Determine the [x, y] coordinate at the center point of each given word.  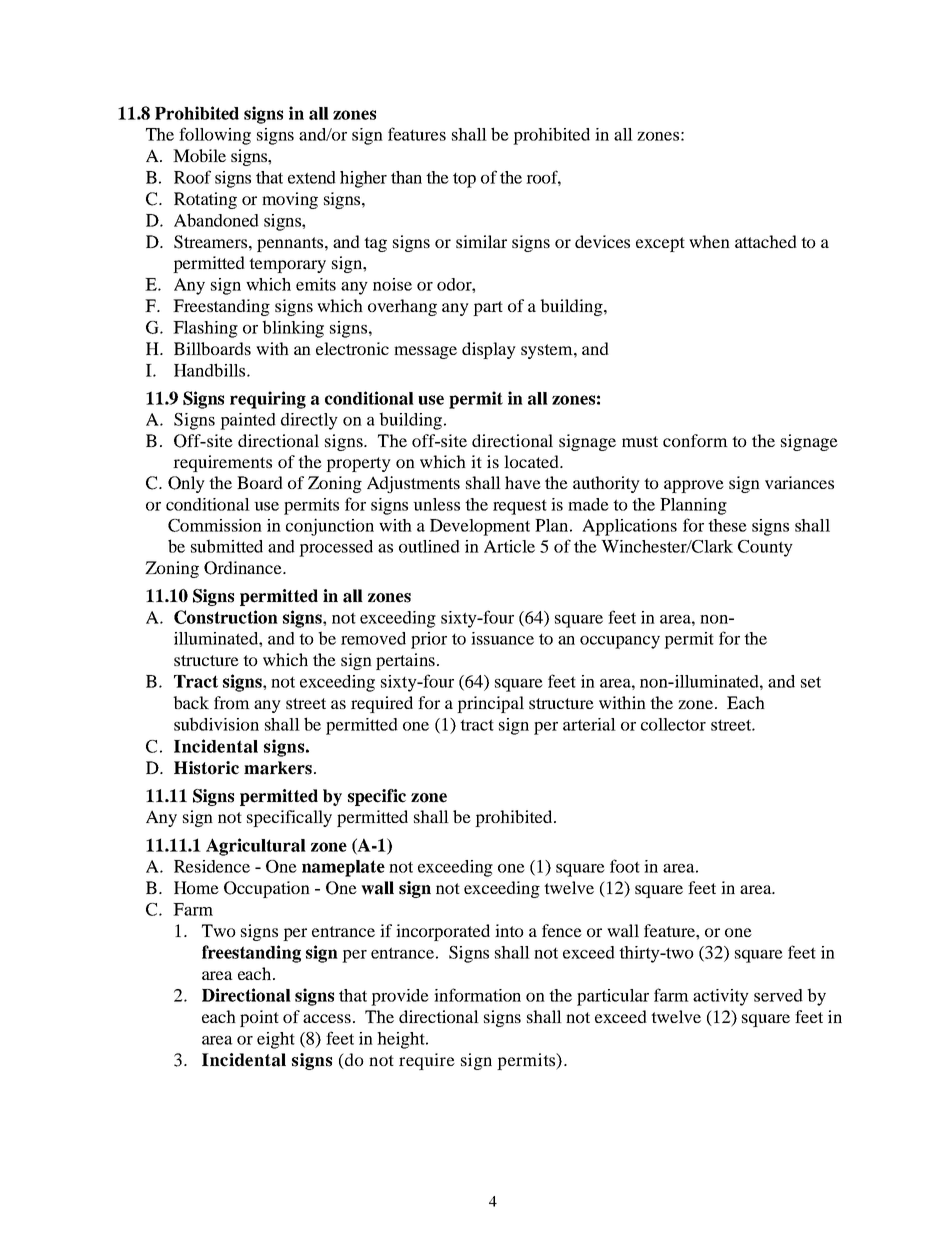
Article [509, 546]
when [709, 241]
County [765, 548]
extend [312, 177]
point [259, 1018]
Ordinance [244, 568]
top [464, 180]
